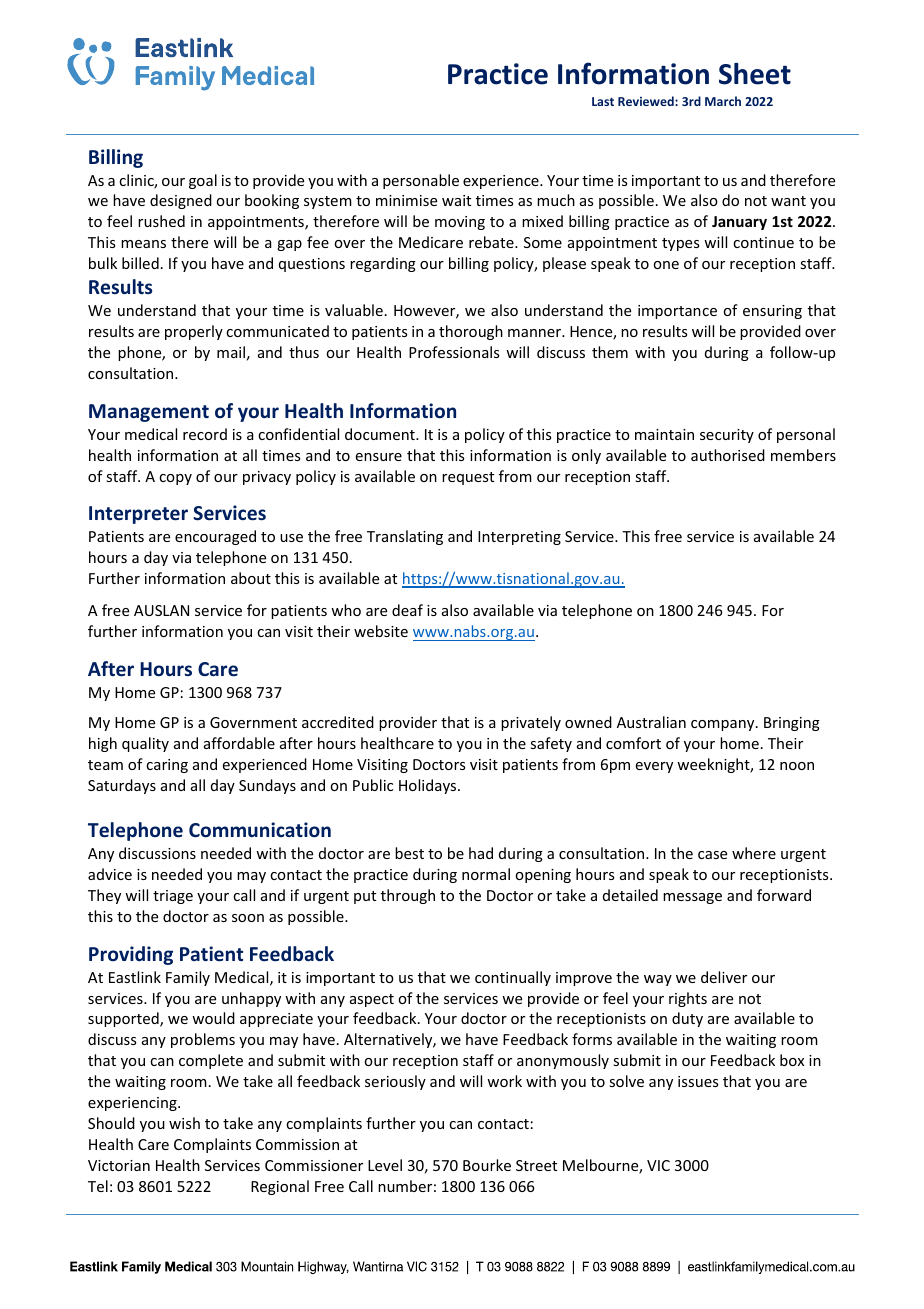 Image resolution: width=924 pixels, height=1309 pixels. Describe the element at coordinates (723, 101) in the screenshot. I see `March` at that location.
